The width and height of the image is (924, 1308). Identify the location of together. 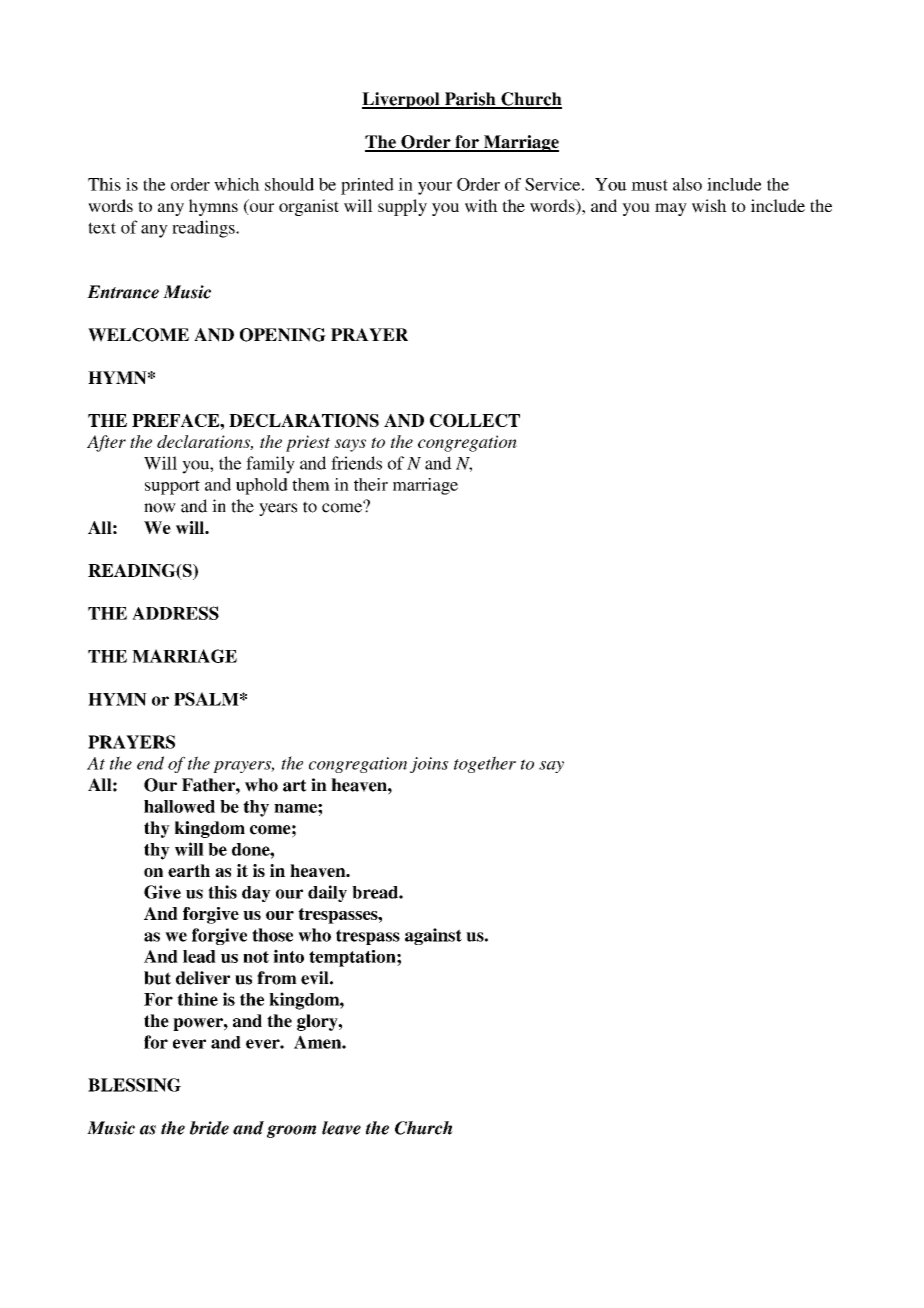
(485, 764).
